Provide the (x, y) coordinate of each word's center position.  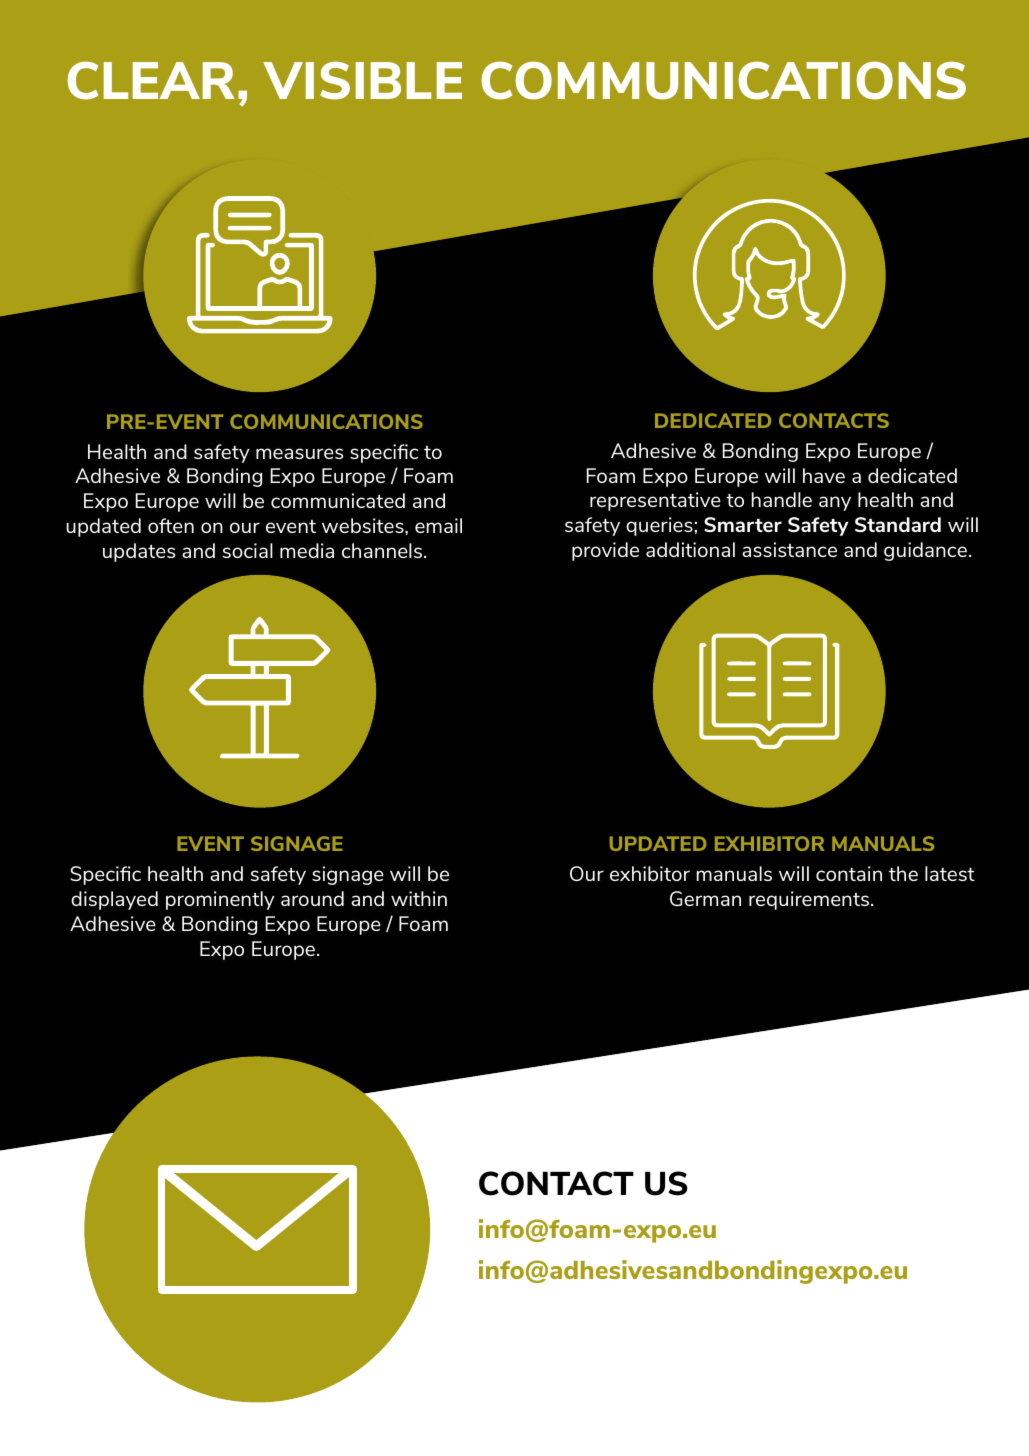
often (171, 525)
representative (655, 501)
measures (299, 453)
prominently (220, 900)
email (438, 525)
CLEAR (151, 80)
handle (782, 499)
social (248, 550)
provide (605, 551)
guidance (925, 551)
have (824, 475)
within (419, 898)
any (835, 503)
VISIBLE (362, 80)
